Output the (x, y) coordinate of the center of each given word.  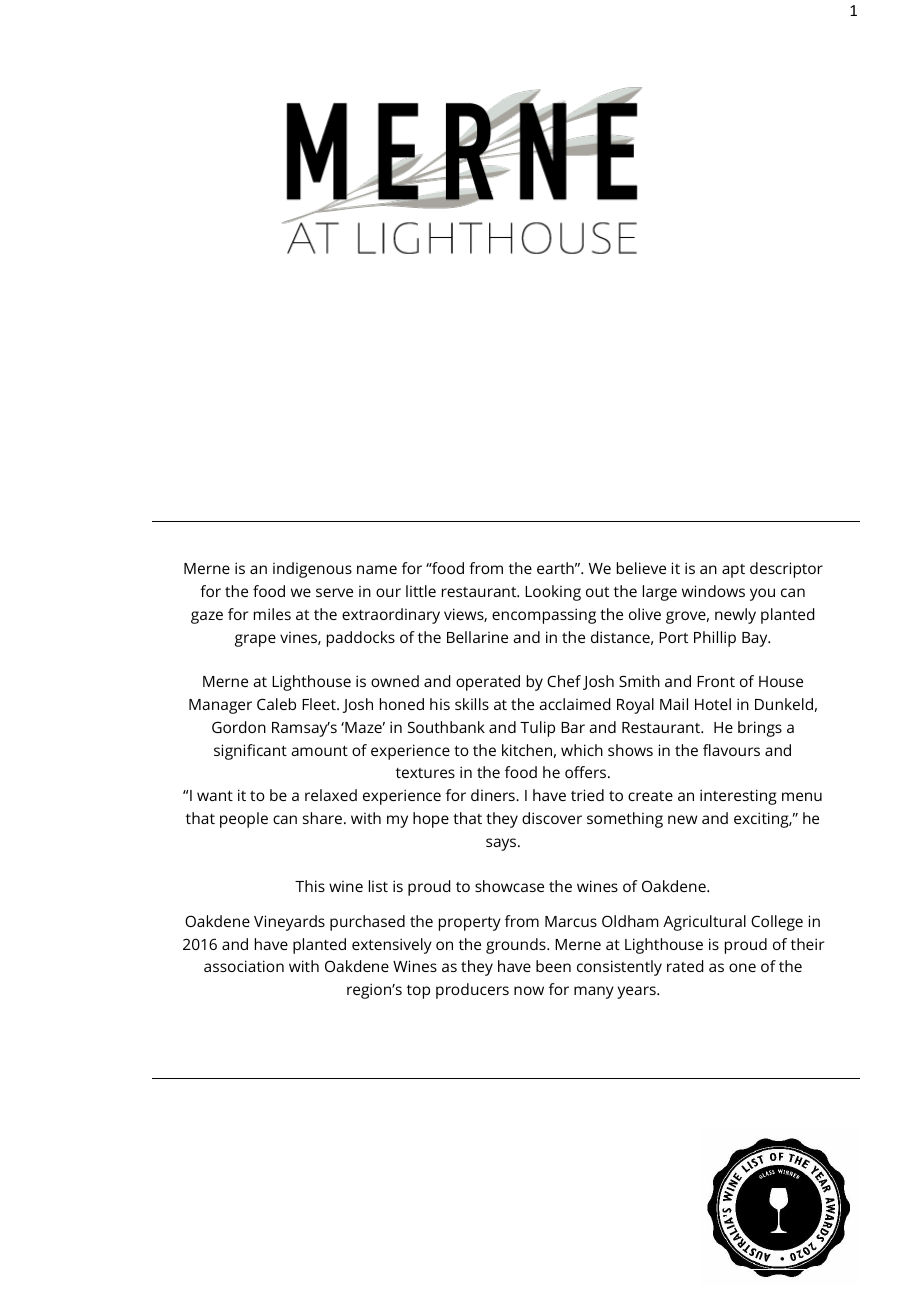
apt (733, 571)
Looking (553, 593)
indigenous (312, 570)
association (244, 966)
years (637, 992)
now (529, 990)
